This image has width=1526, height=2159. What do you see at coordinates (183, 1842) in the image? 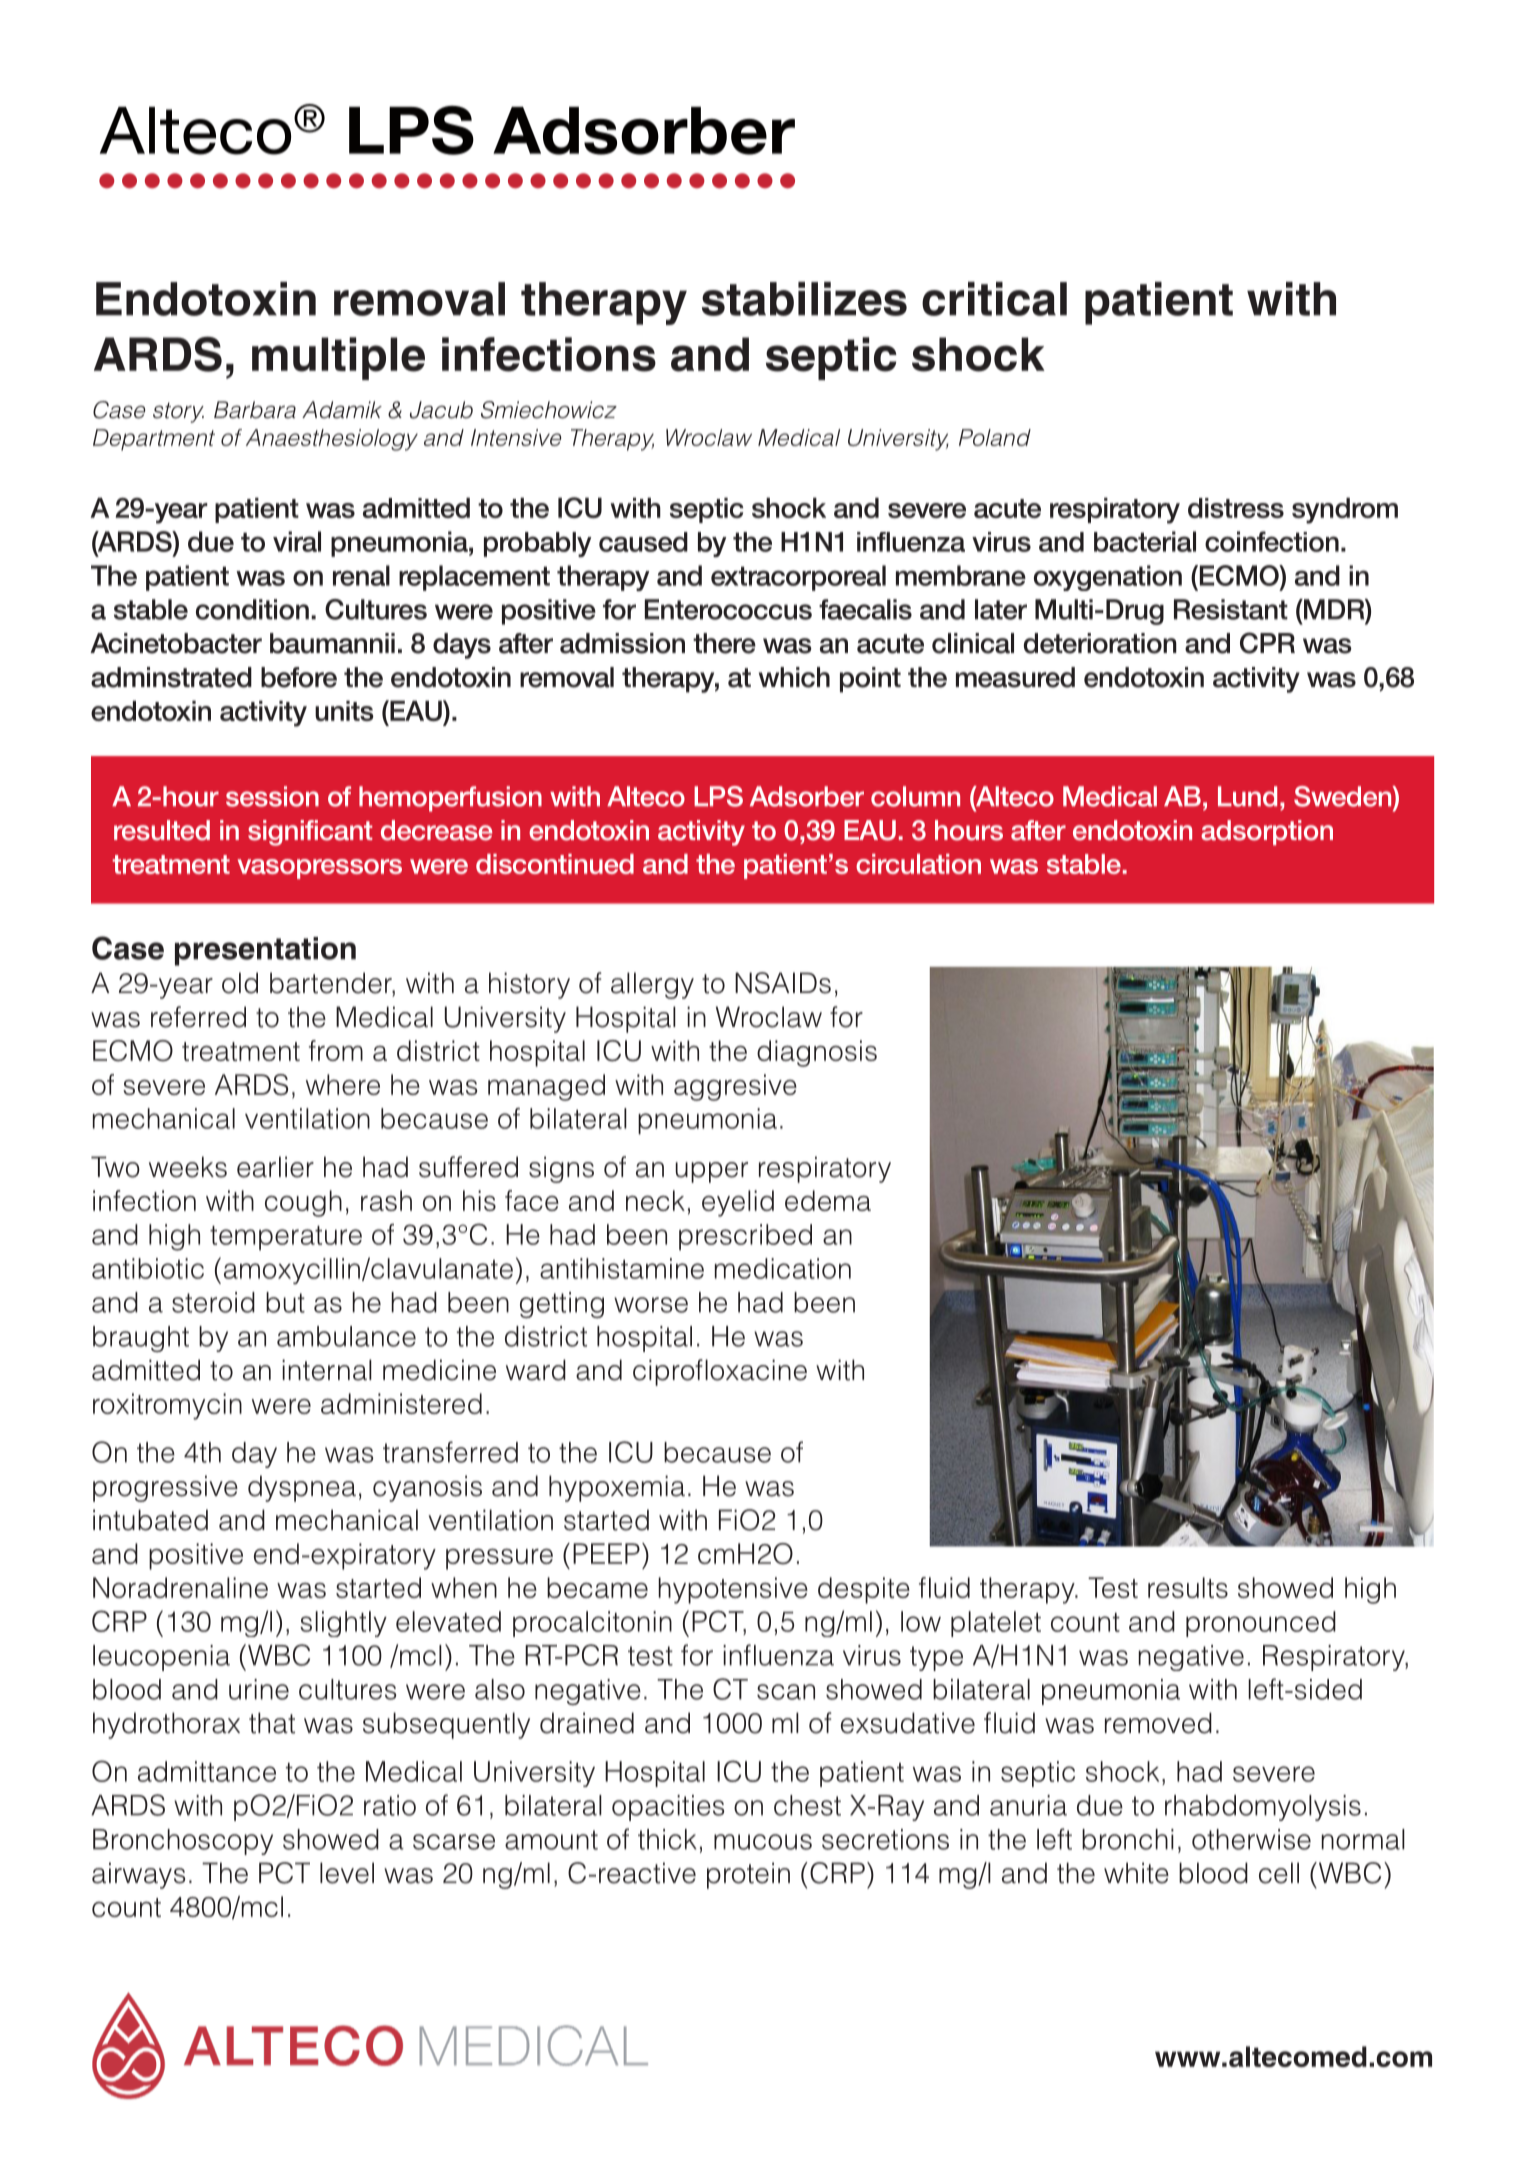
I see `Bronchoscopy` at bounding box center [183, 1842].
